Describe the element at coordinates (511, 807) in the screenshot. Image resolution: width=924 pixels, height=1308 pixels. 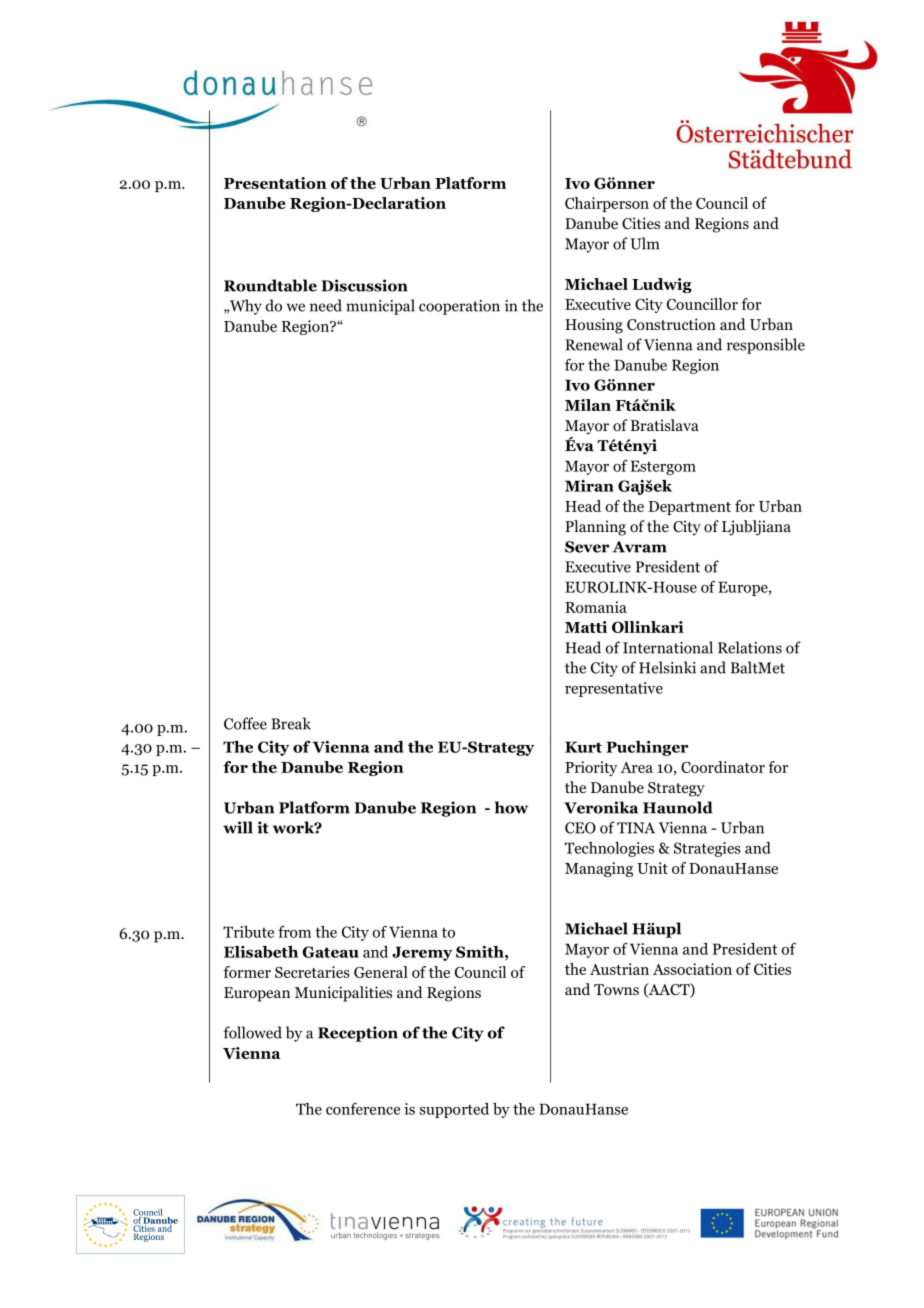
I see `how` at that location.
